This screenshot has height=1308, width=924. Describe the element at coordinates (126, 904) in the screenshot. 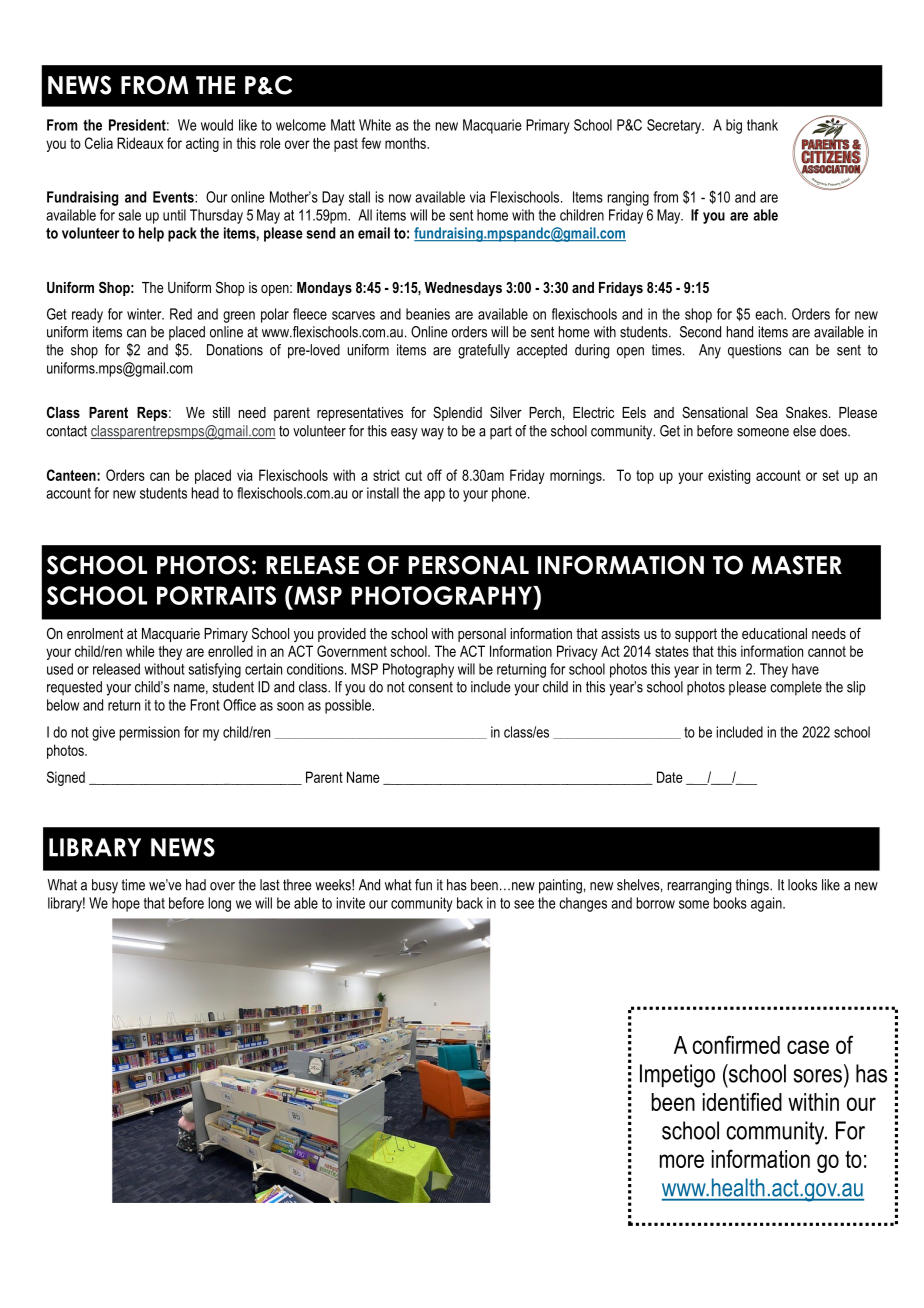

I see `hope` at that location.
